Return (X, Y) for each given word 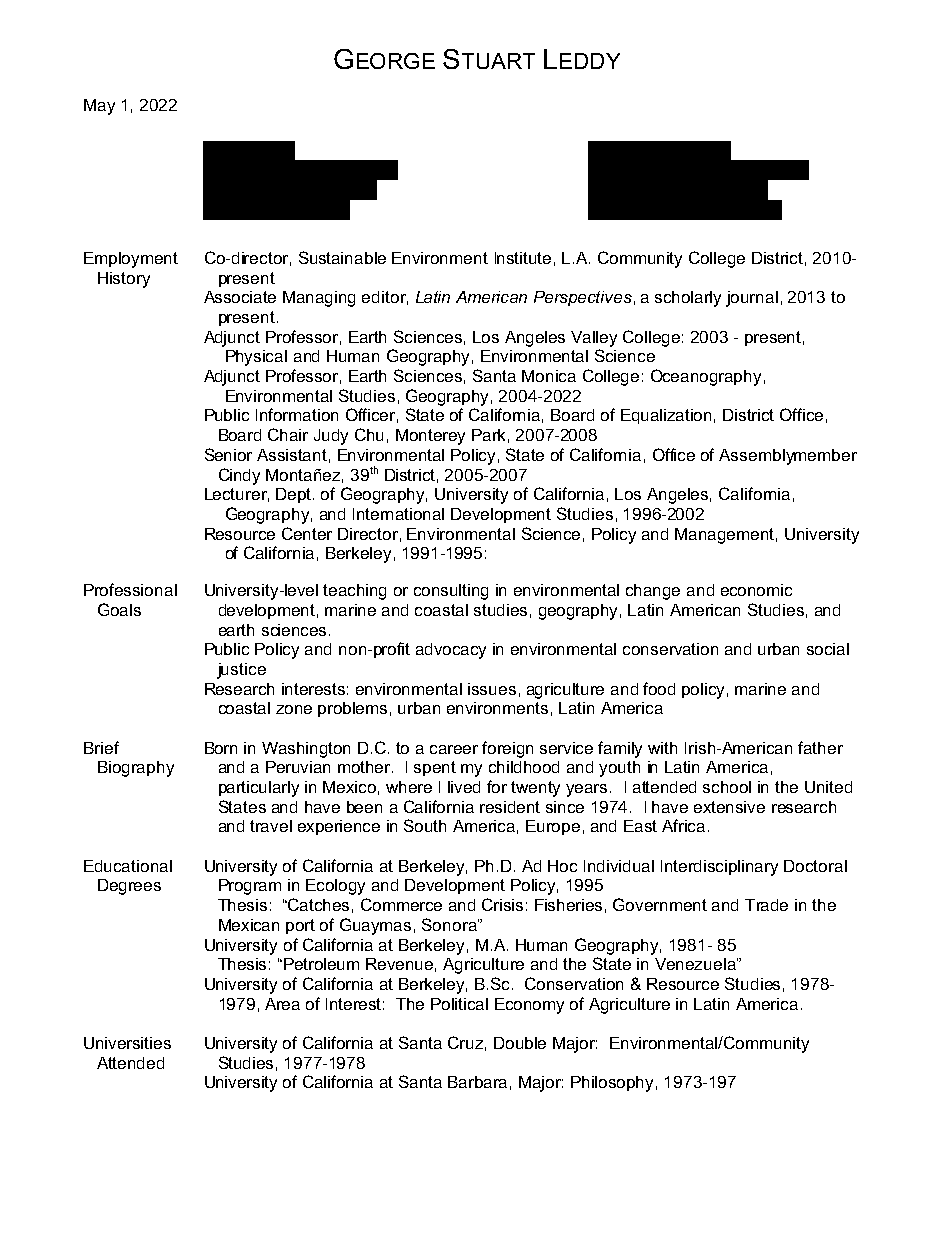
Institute (523, 258)
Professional (130, 589)
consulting (451, 592)
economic (756, 590)
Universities (127, 1043)
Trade (766, 905)
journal (752, 299)
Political (459, 1004)
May (99, 107)
